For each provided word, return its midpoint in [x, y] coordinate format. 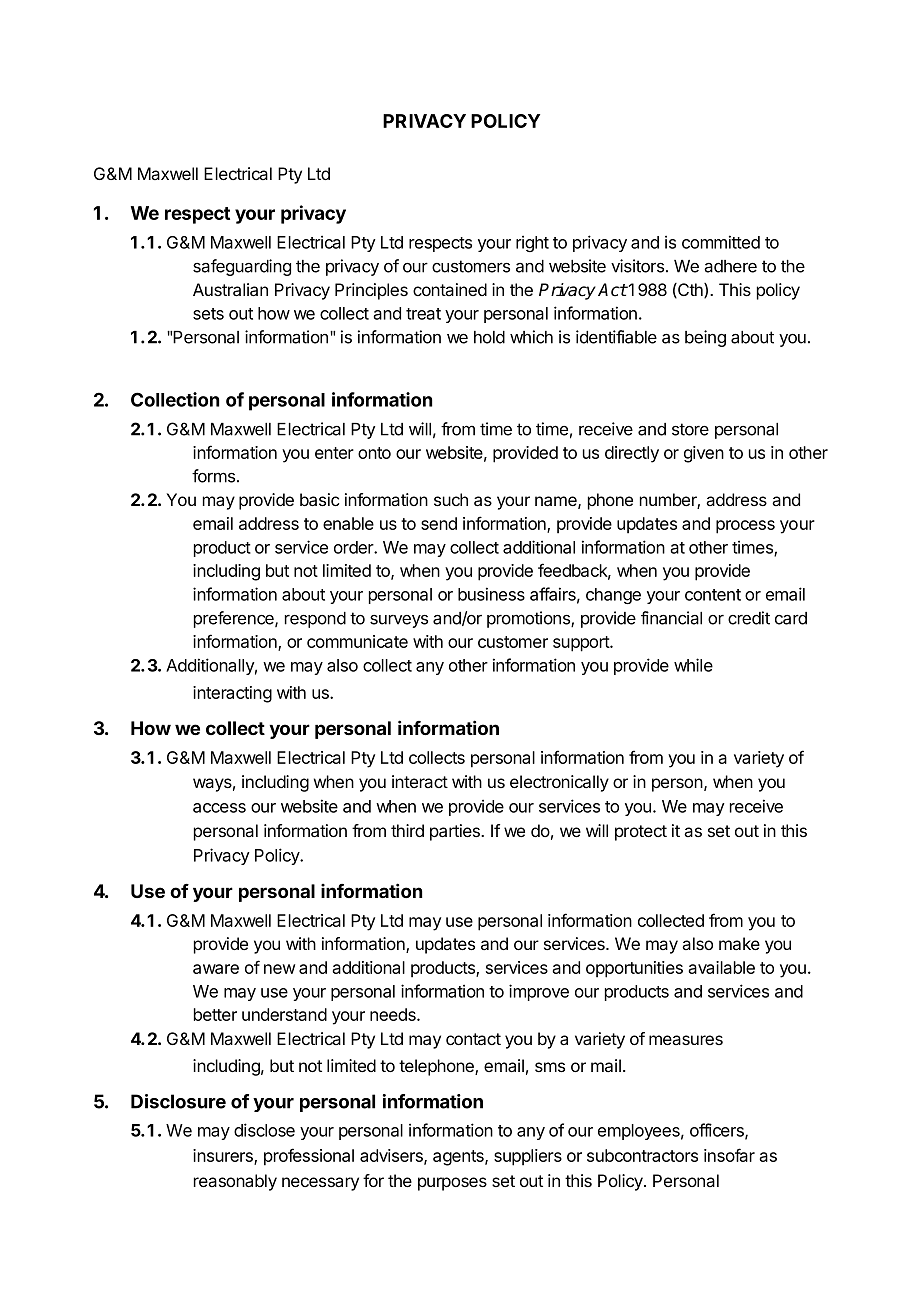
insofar [729, 1155]
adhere [730, 266]
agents [459, 1158]
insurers [224, 1157]
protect [641, 833]
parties [456, 832]
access [219, 808]
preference [235, 619]
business [491, 594]
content [713, 595]
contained [450, 289]
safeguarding [242, 267]
